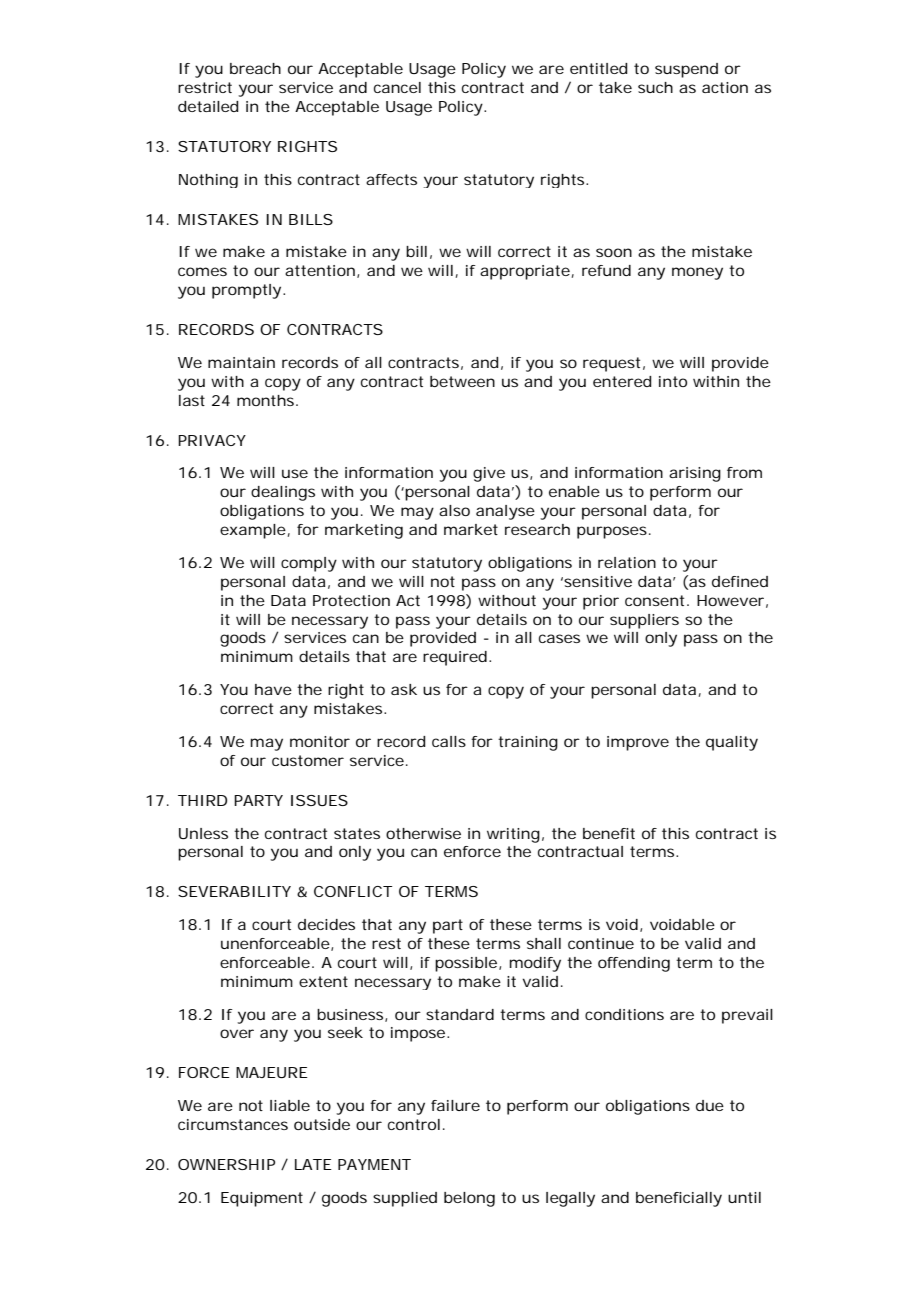 Image resolution: width=924 pixels, height=1308 pixels. What do you see at coordinates (255, 68) in the screenshot?
I see `breach` at bounding box center [255, 68].
